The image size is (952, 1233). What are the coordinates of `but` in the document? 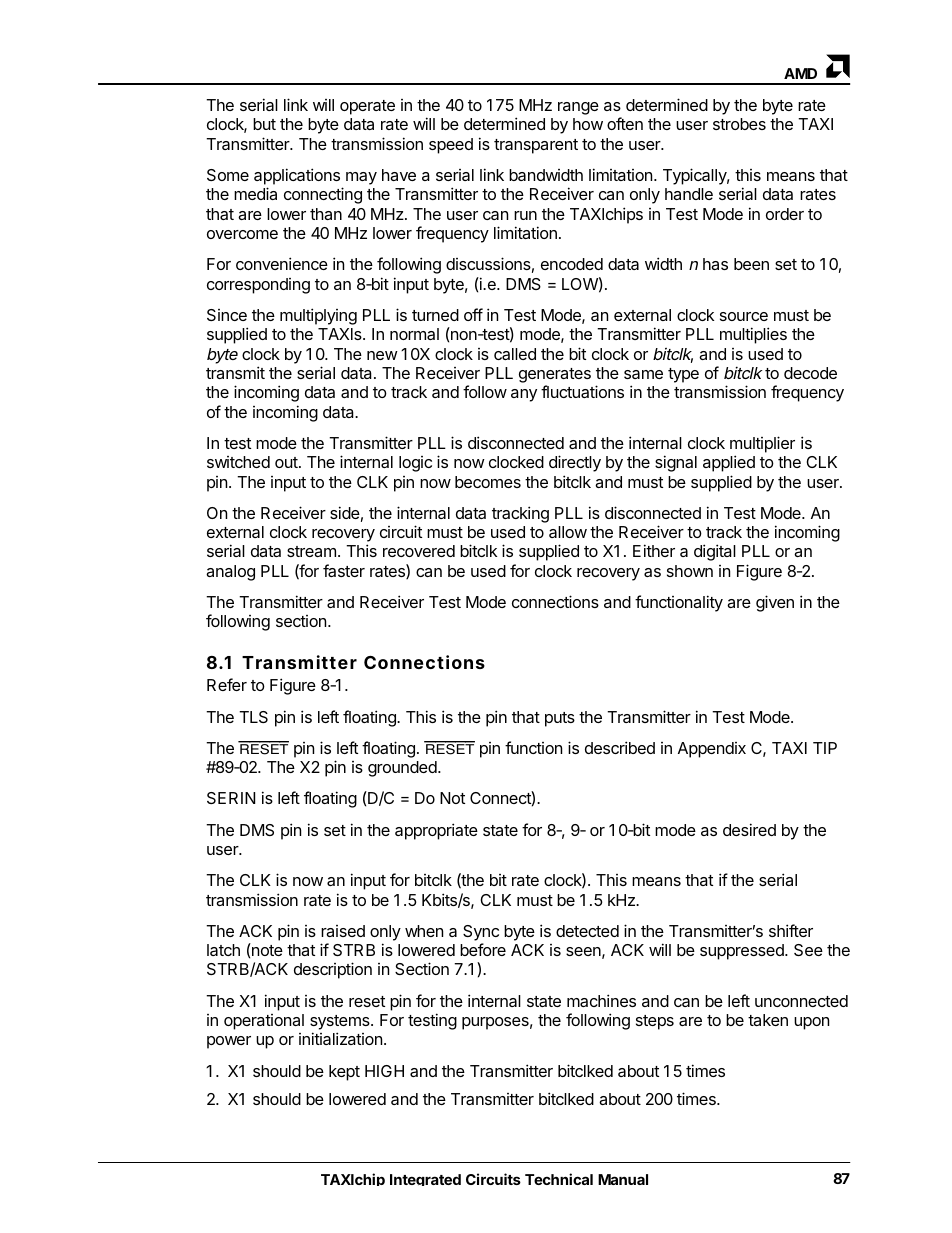 It's located at (264, 124).
